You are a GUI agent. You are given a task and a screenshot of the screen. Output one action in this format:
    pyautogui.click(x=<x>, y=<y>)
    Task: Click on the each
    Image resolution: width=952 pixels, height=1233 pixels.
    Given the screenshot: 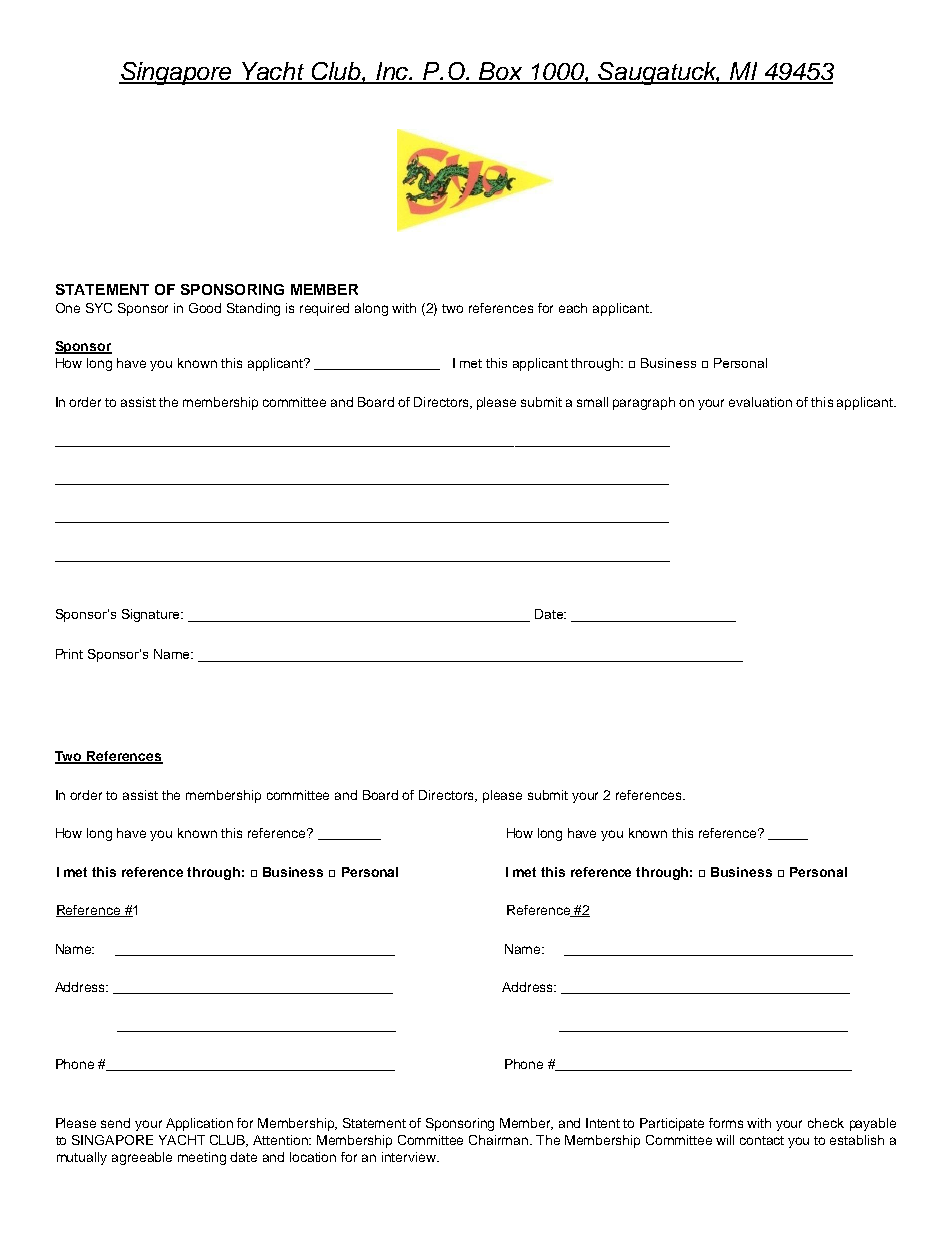 What is the action you would take?
    pyautogui.click(x=573, y=308)
